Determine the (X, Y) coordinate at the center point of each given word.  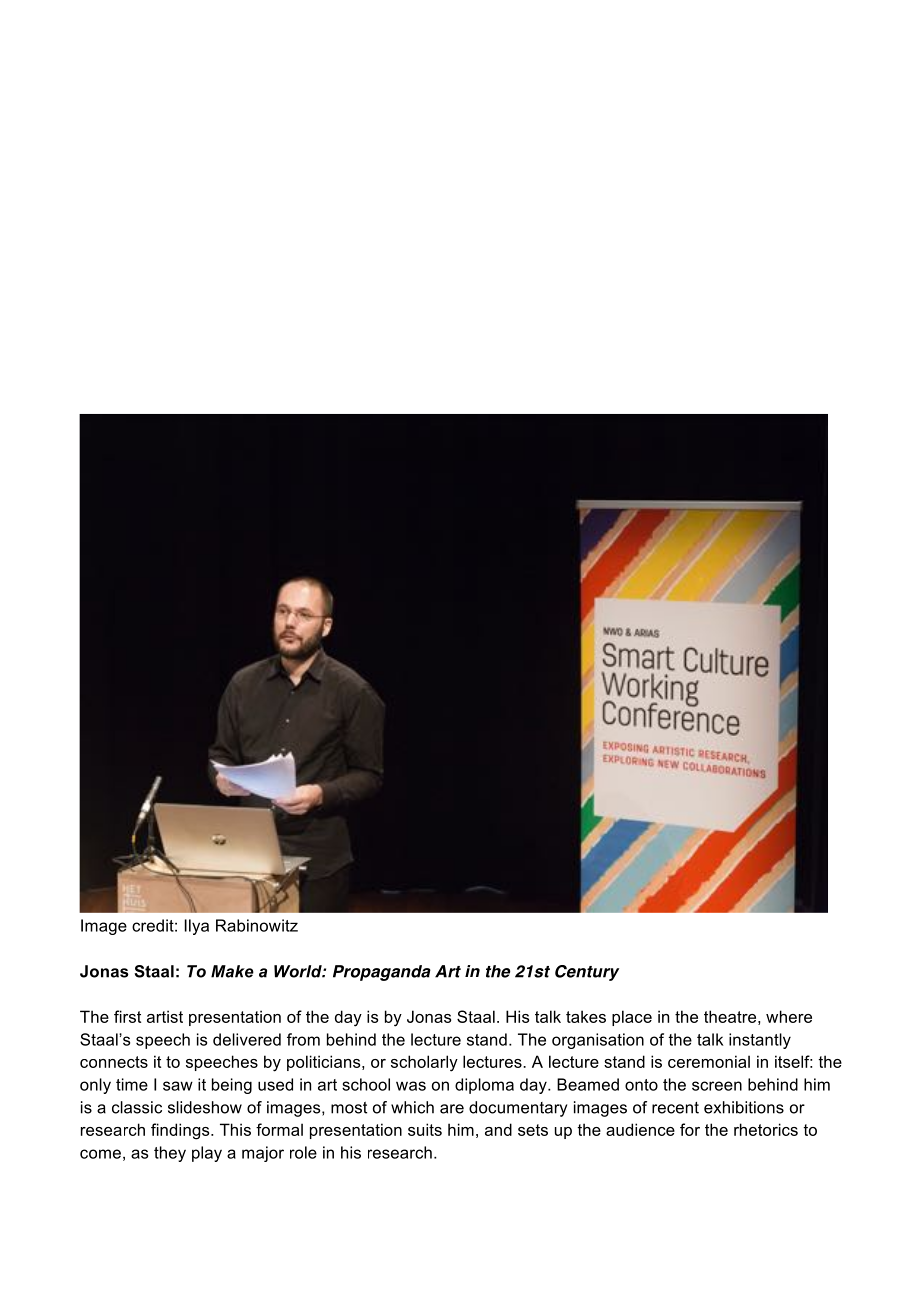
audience (640, 1129)
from (303, 1039)
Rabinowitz (257, 925)
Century (587, 973)
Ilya (197, 927)
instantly (760, 1041)
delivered (247, 1039)
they (170, 1154)
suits (425, 1129)
